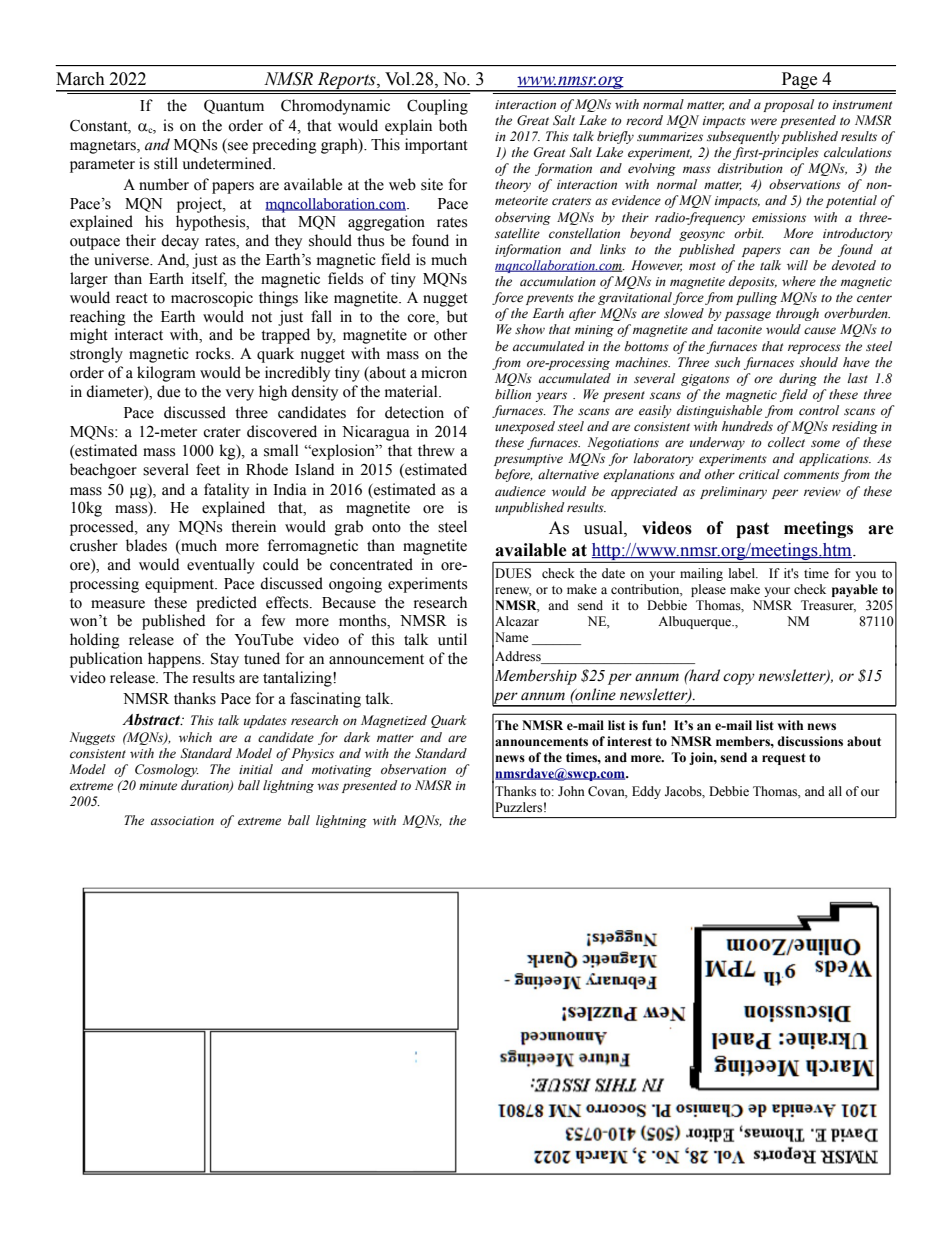 The image size is (952, 1233). I want to click on proposal, so click(788, 105).
